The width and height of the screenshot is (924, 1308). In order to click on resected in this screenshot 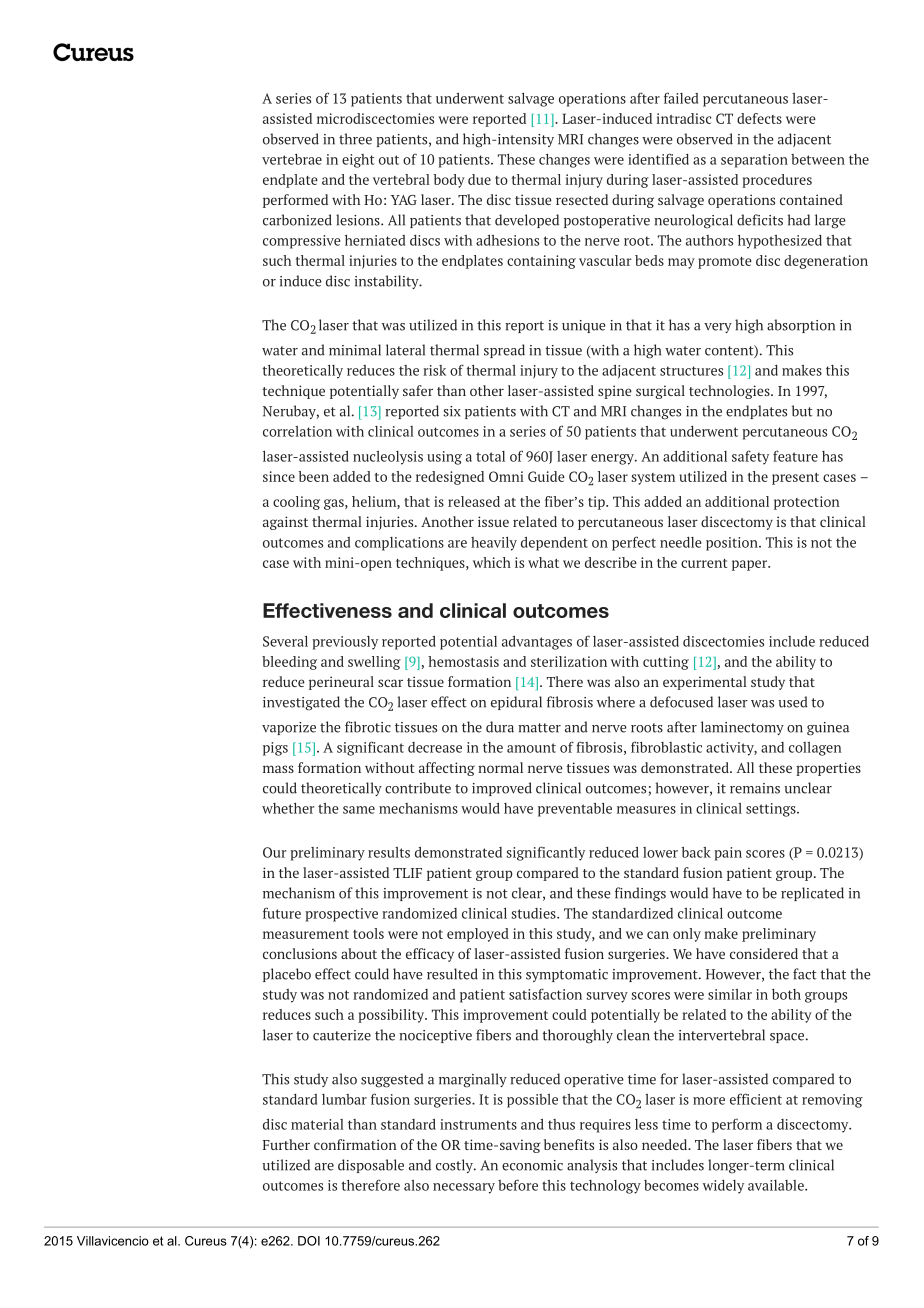, I will do `click(582, 199)`.
